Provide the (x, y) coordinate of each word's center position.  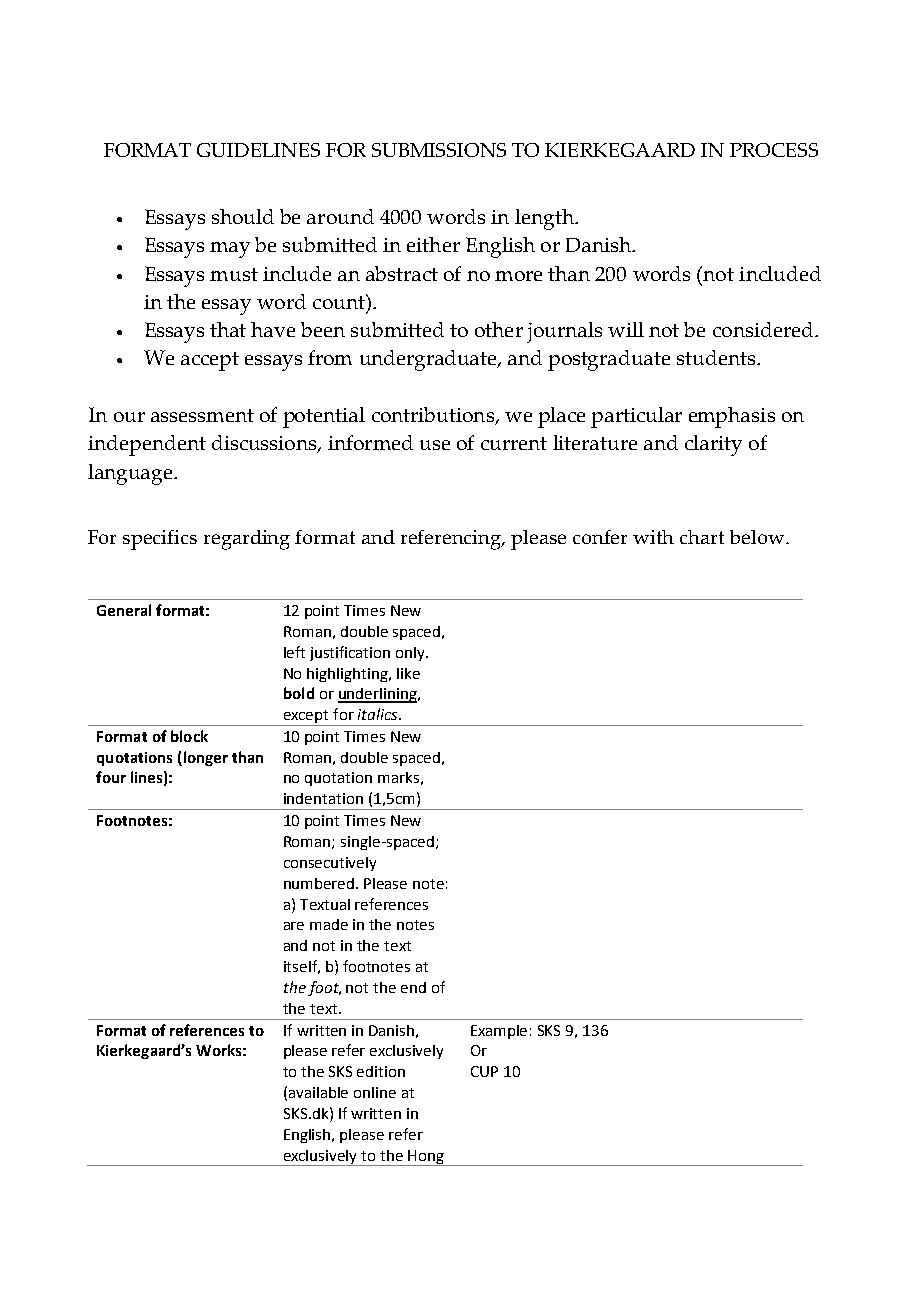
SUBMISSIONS (439, 150)
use (435, 445)
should (243, 216)
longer (204, 758)
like (408, 673)
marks (398, 777)
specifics (160, 540)
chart (702, 537)
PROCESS (774, 150)
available (318, 1092)
